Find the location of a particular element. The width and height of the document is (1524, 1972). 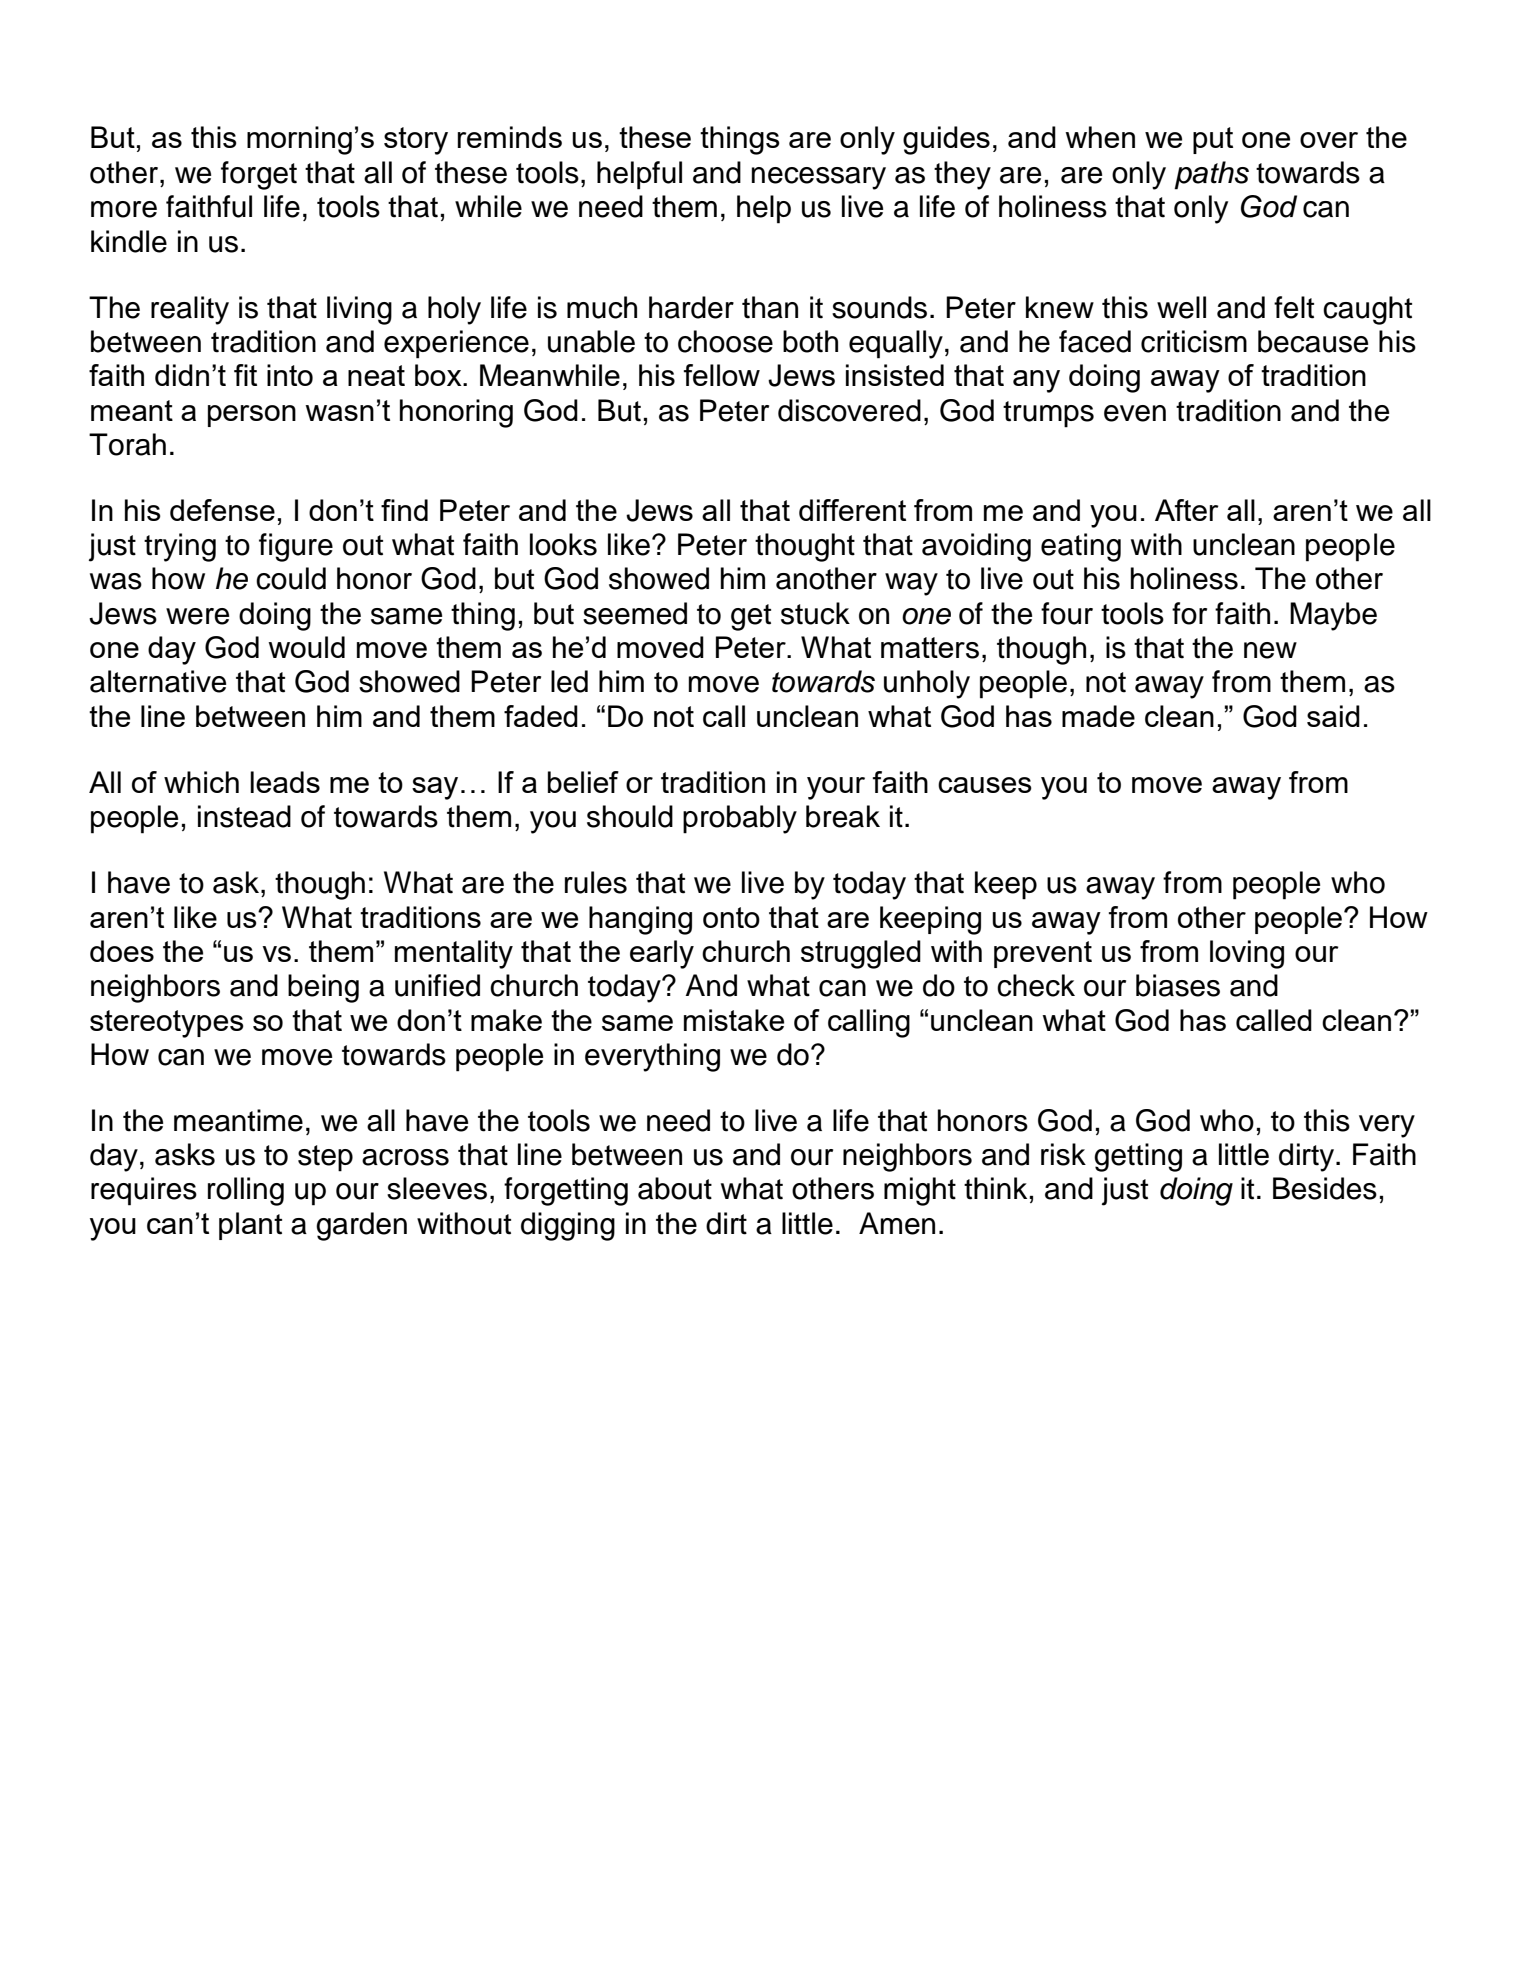

loving is located at coordinates (1247, 954).
